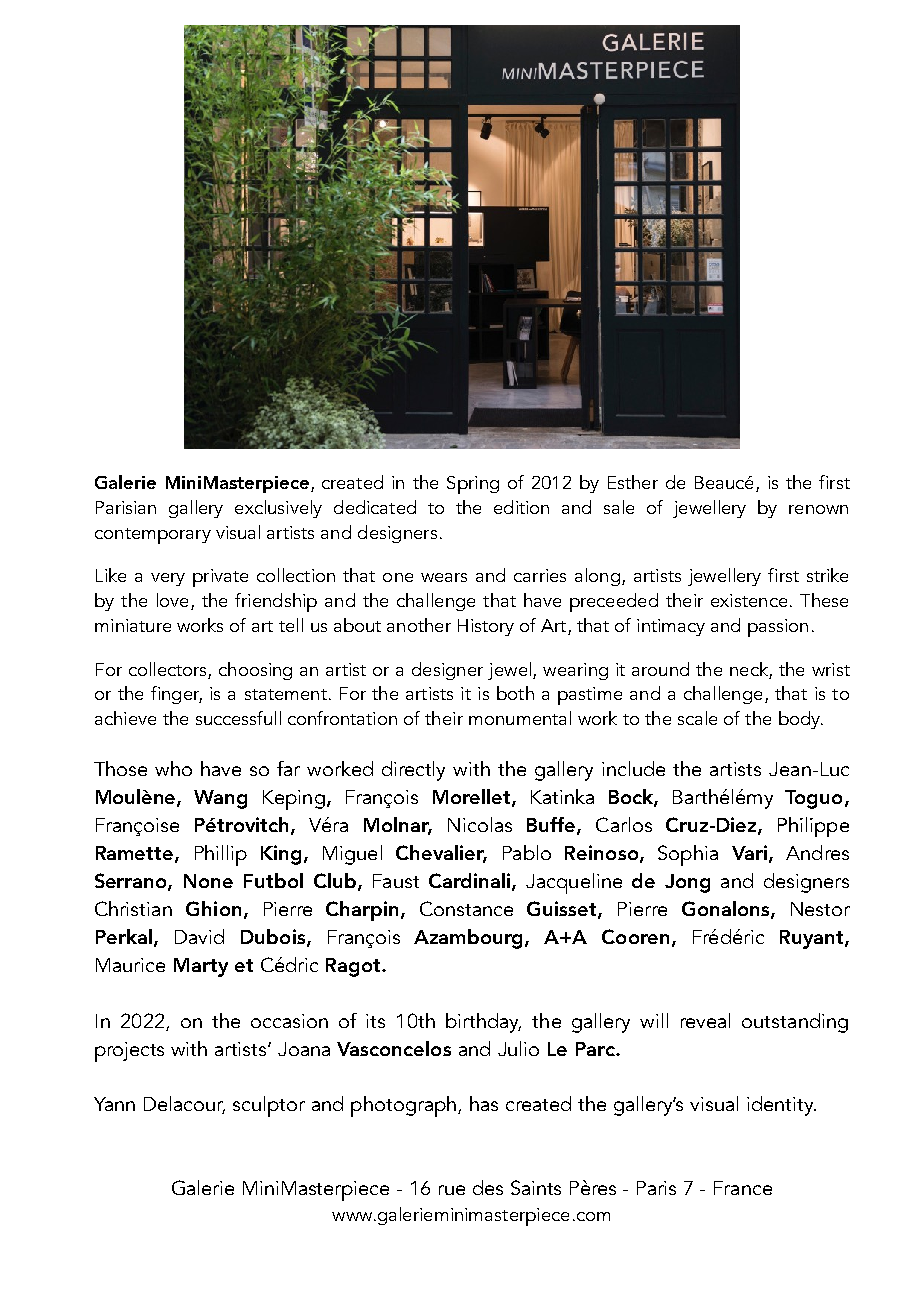 This screenshot has width=924, height=1308. Describe the element at coordinates (153, 536) in the screenshot. I see `contemporary` at that location.
